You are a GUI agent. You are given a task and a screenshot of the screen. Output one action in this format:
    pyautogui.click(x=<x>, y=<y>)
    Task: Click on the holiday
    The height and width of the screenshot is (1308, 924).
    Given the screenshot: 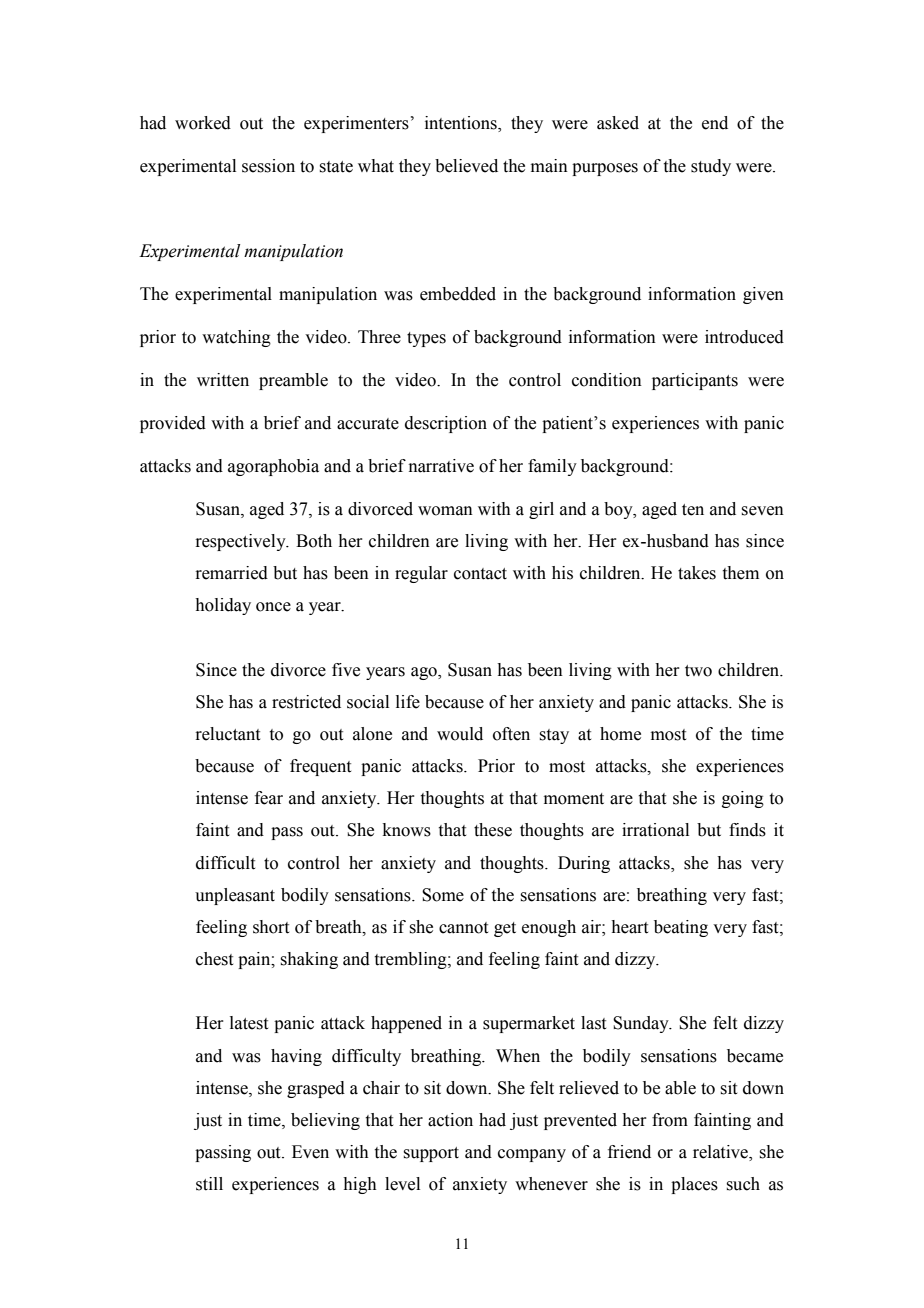 What is the action you would take?
    pyautogui.click(x=223, y=606)
